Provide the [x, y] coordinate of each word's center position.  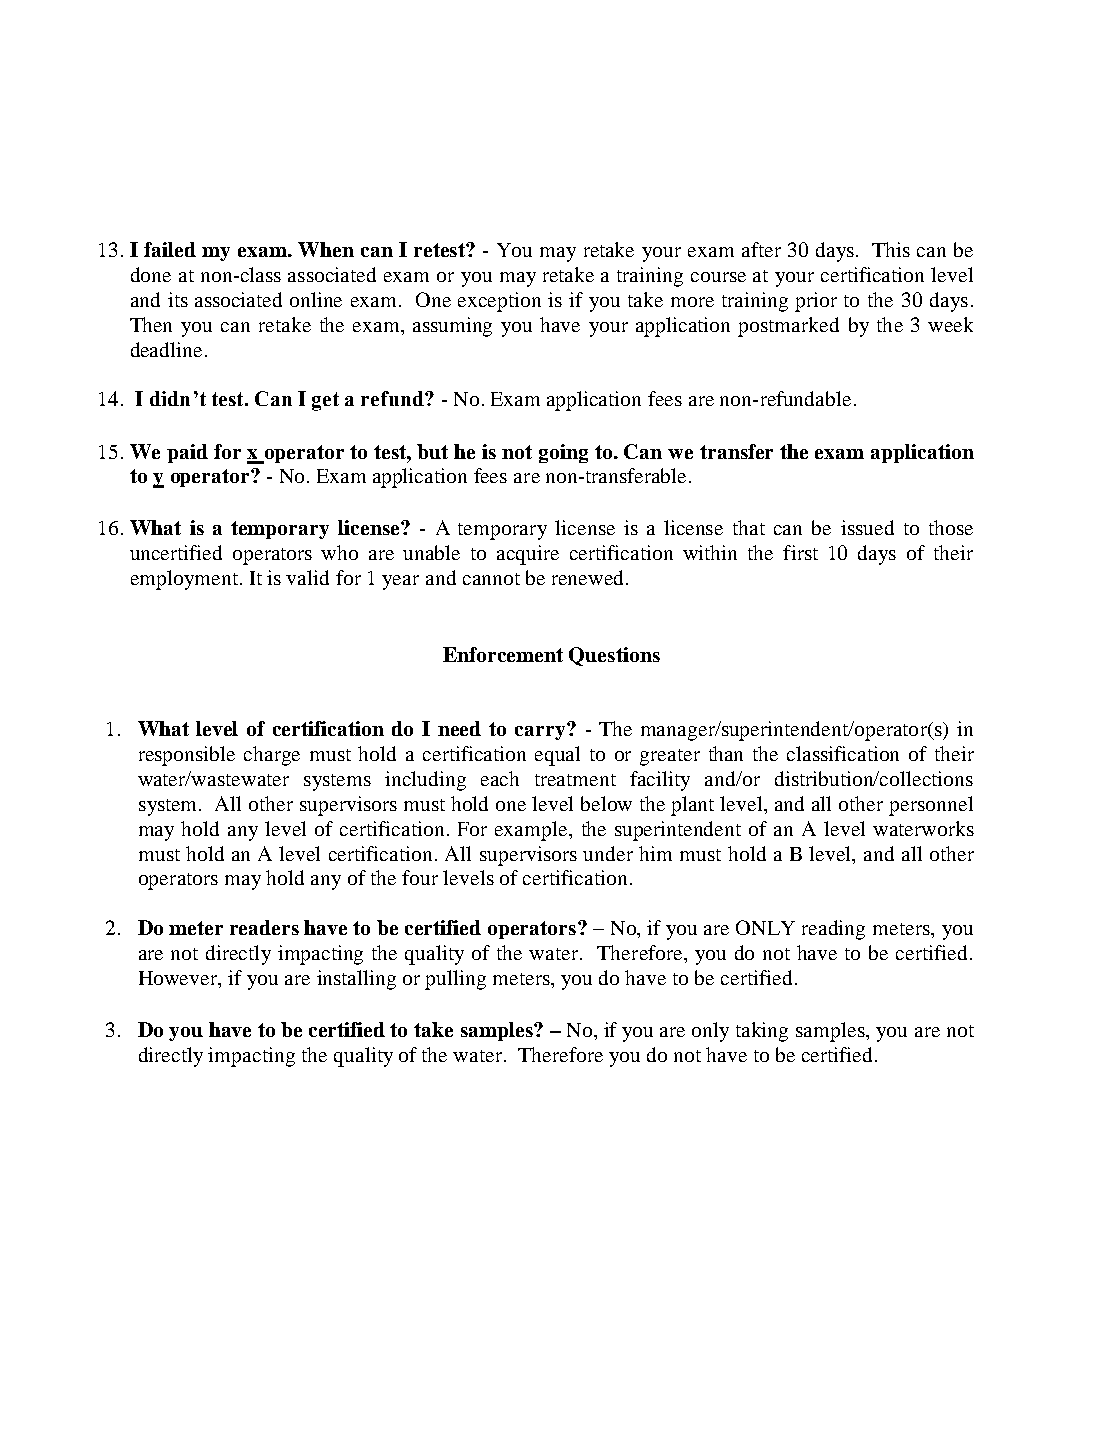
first [800, 552]
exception [499, 302]
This [891, 249]
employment [184, 580]
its [178, 299]
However [179, 979]
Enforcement [503, 654]
